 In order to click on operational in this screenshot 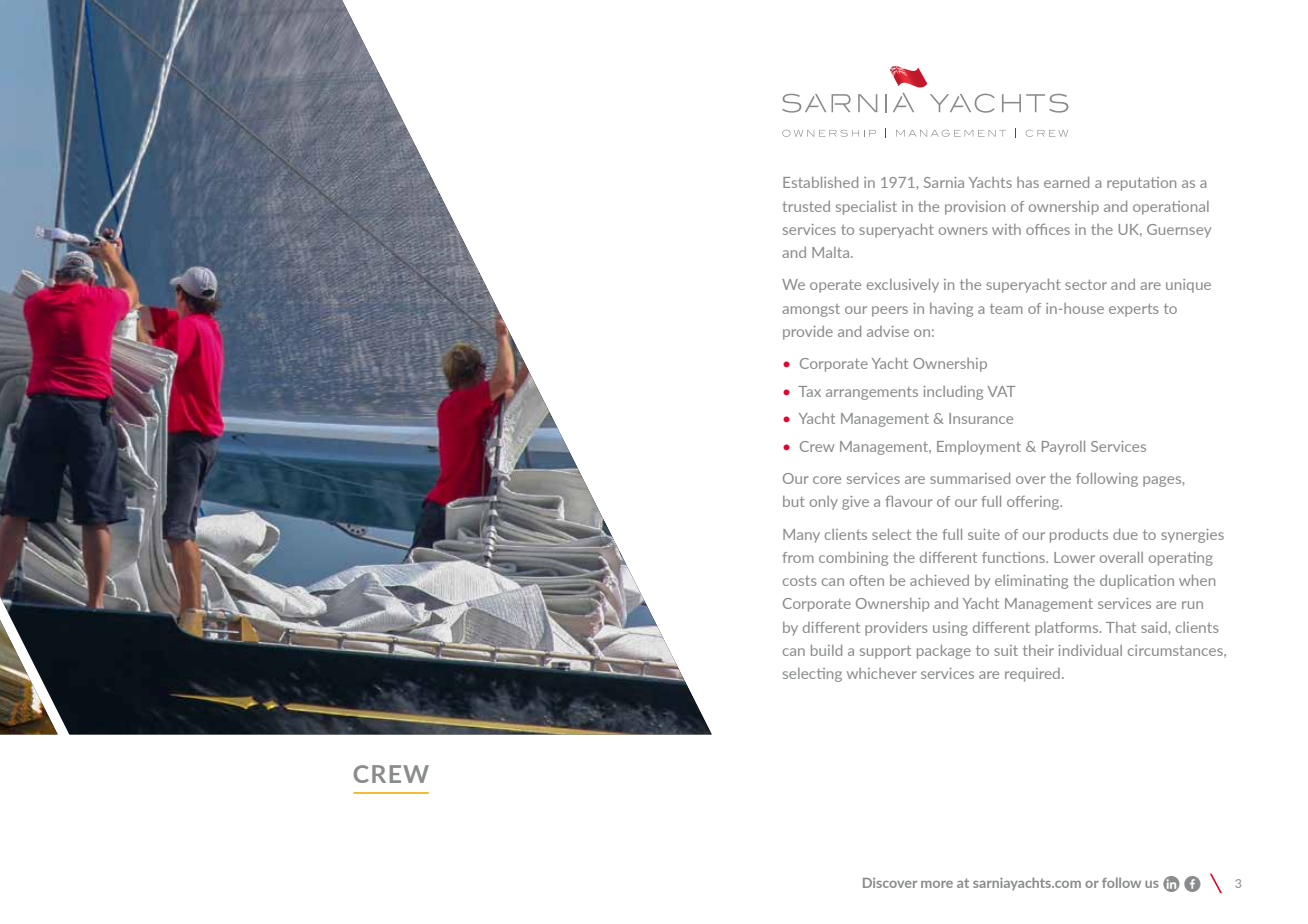, I will do `click(1171, 208)`.
